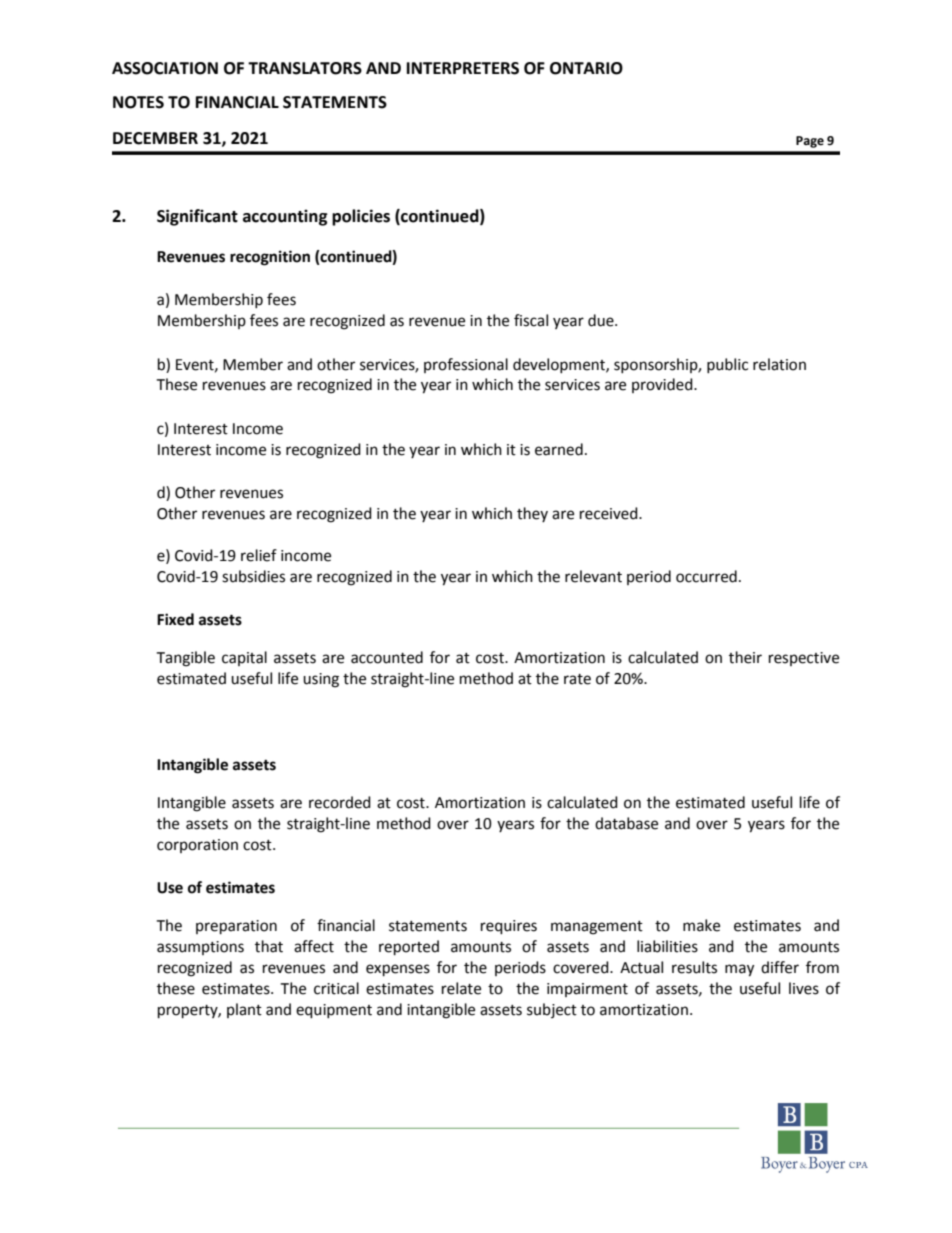  Describe the element at coordinates (165, 68) in the screenshot. I see `ASSOCIATION` at that location.
